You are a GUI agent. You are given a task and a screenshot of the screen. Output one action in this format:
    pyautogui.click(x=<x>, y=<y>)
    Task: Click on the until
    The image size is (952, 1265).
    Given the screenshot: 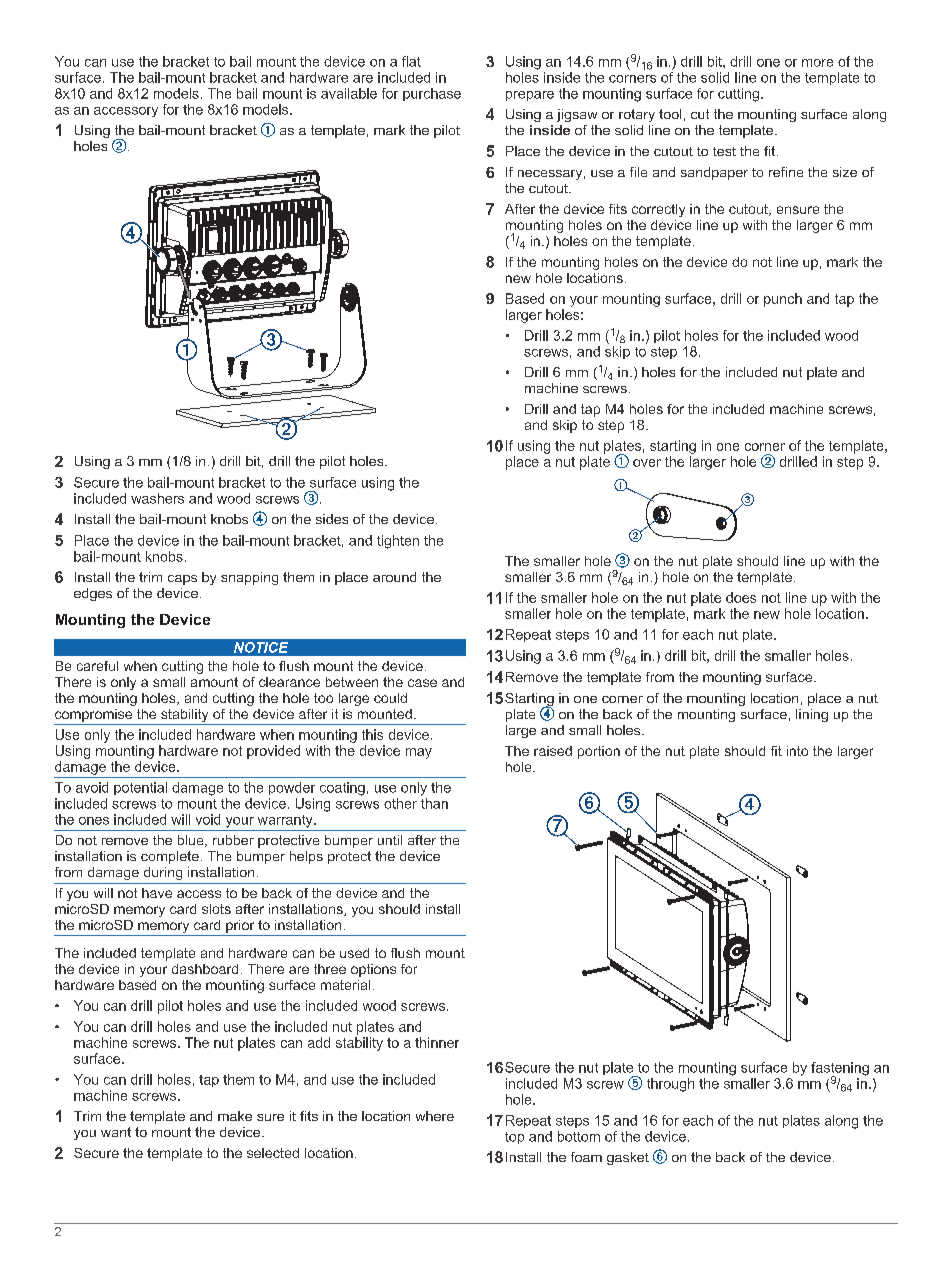 What is the action you would take?
    pyautogui.click(x=390, y=840)
